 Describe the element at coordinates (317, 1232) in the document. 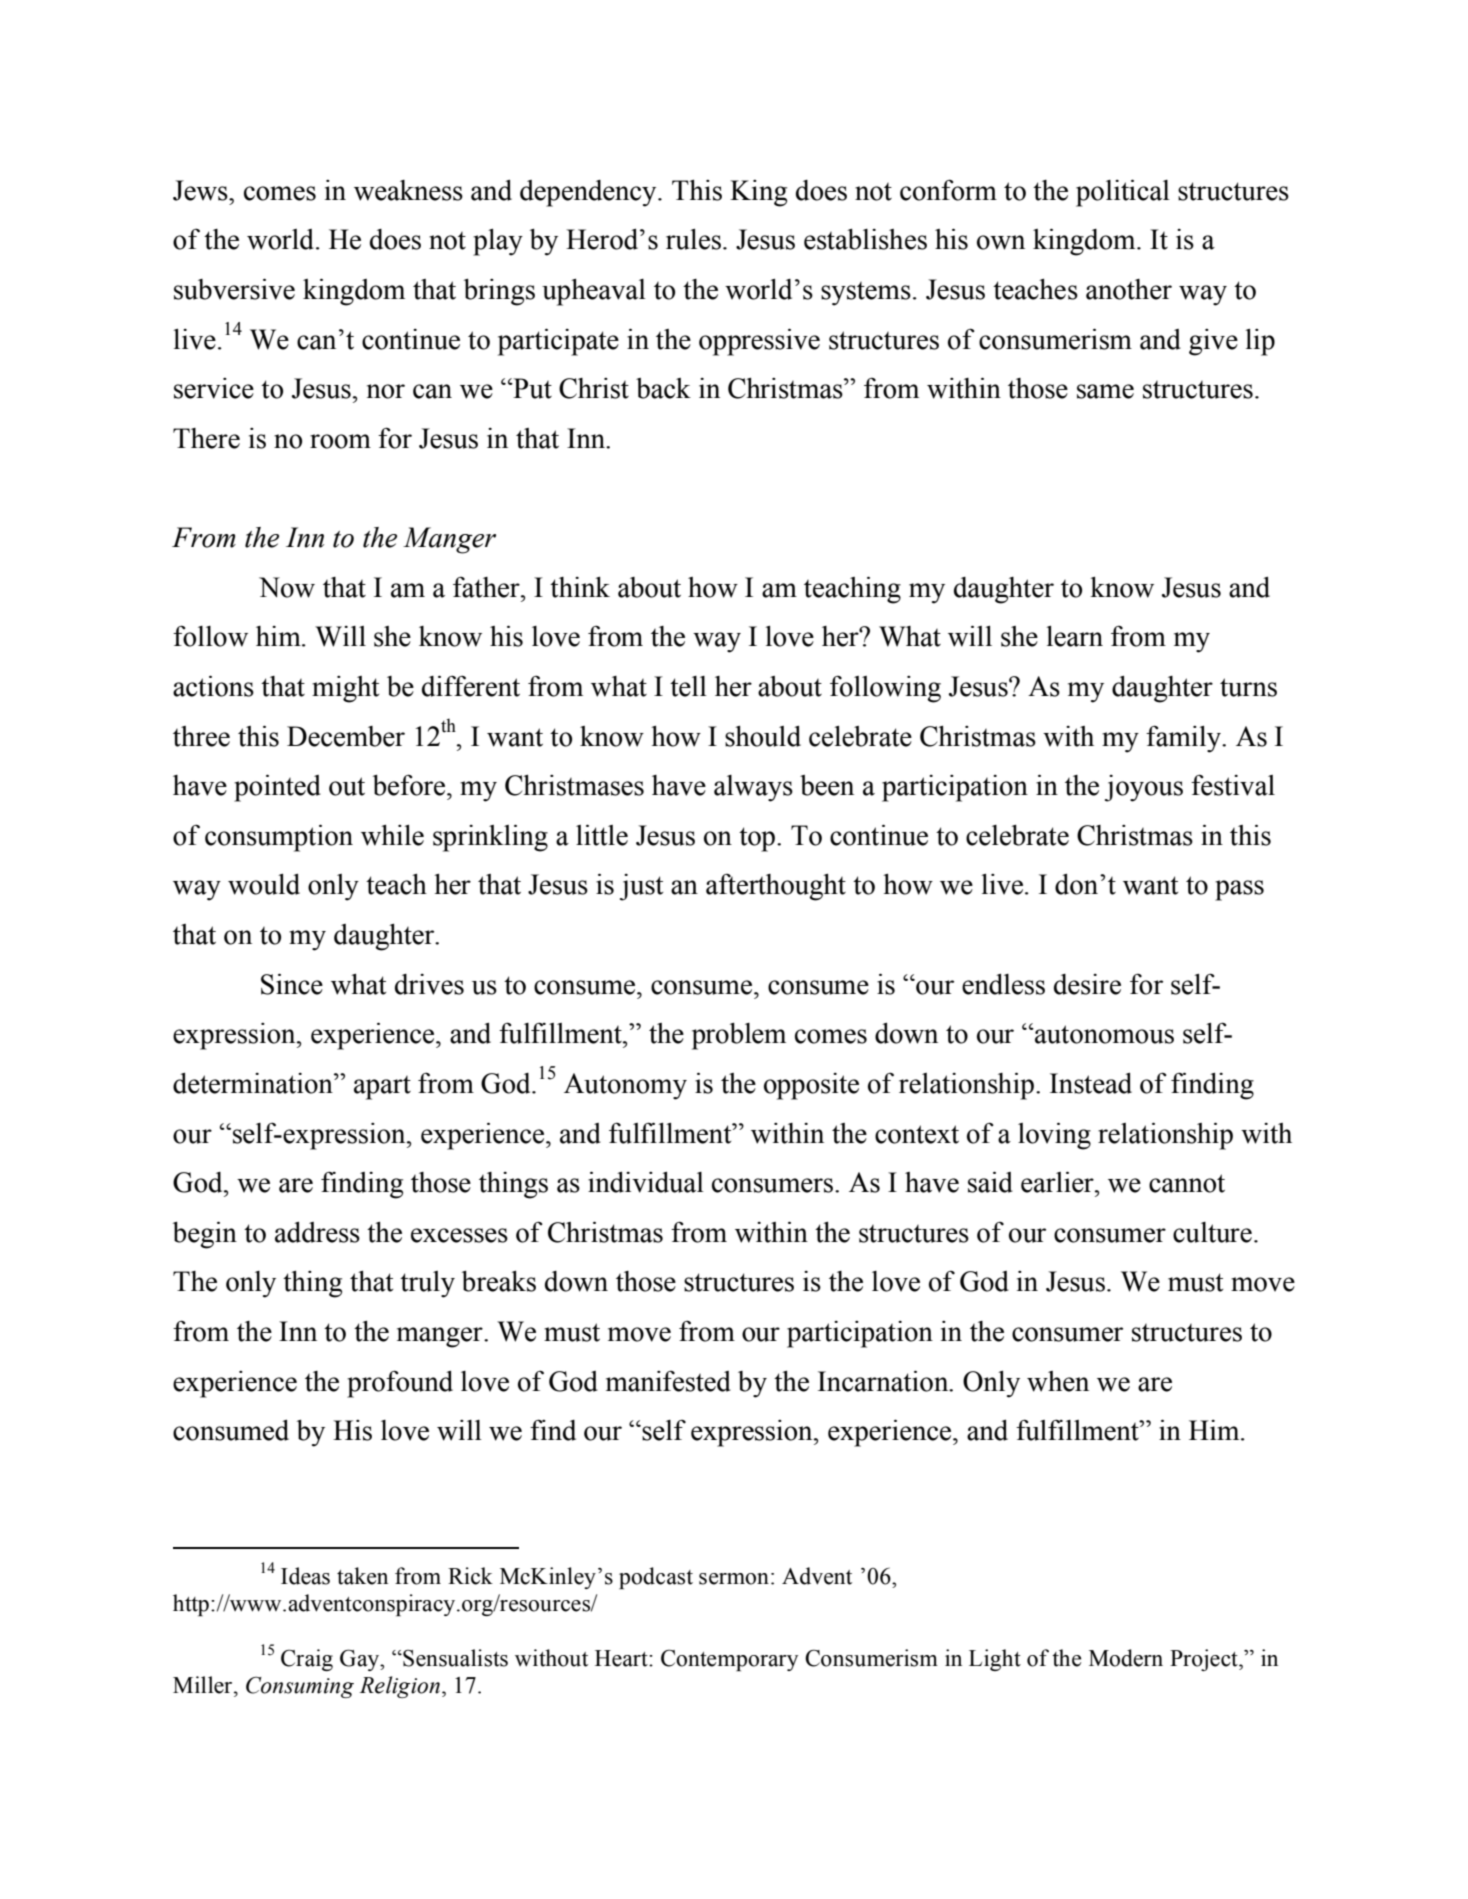

I see `address` at that location.
